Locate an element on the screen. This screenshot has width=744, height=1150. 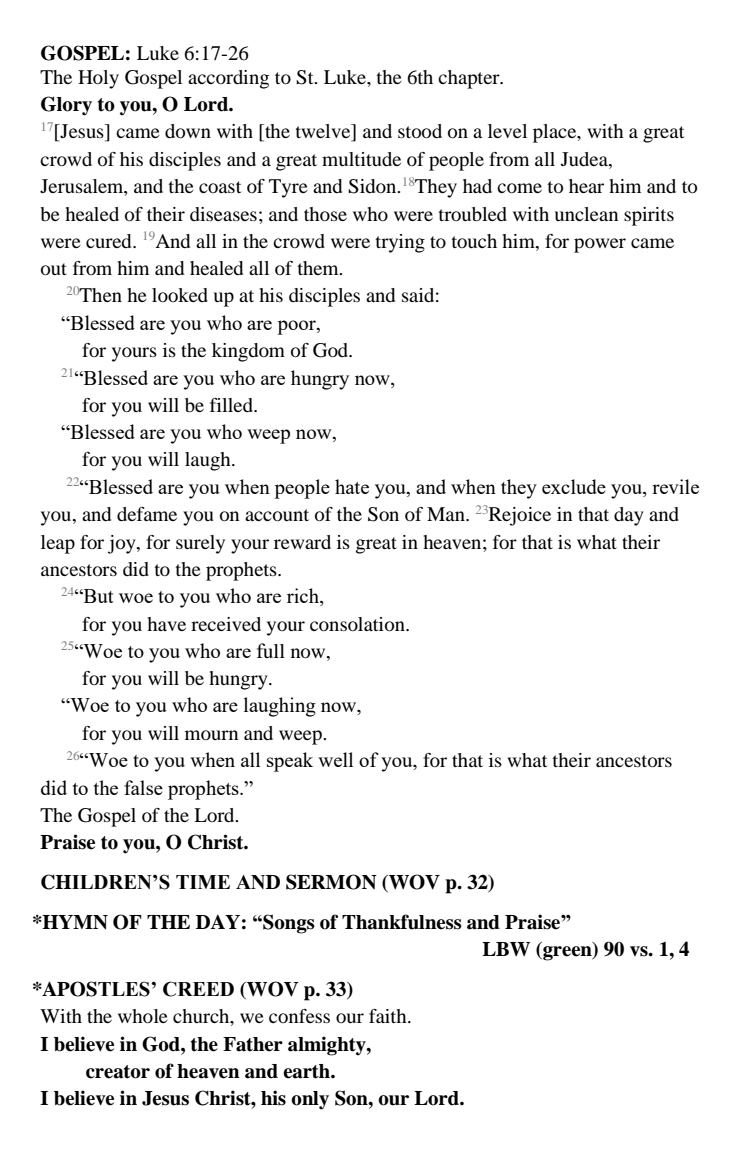
looked is located at coordinates (180, 295).
